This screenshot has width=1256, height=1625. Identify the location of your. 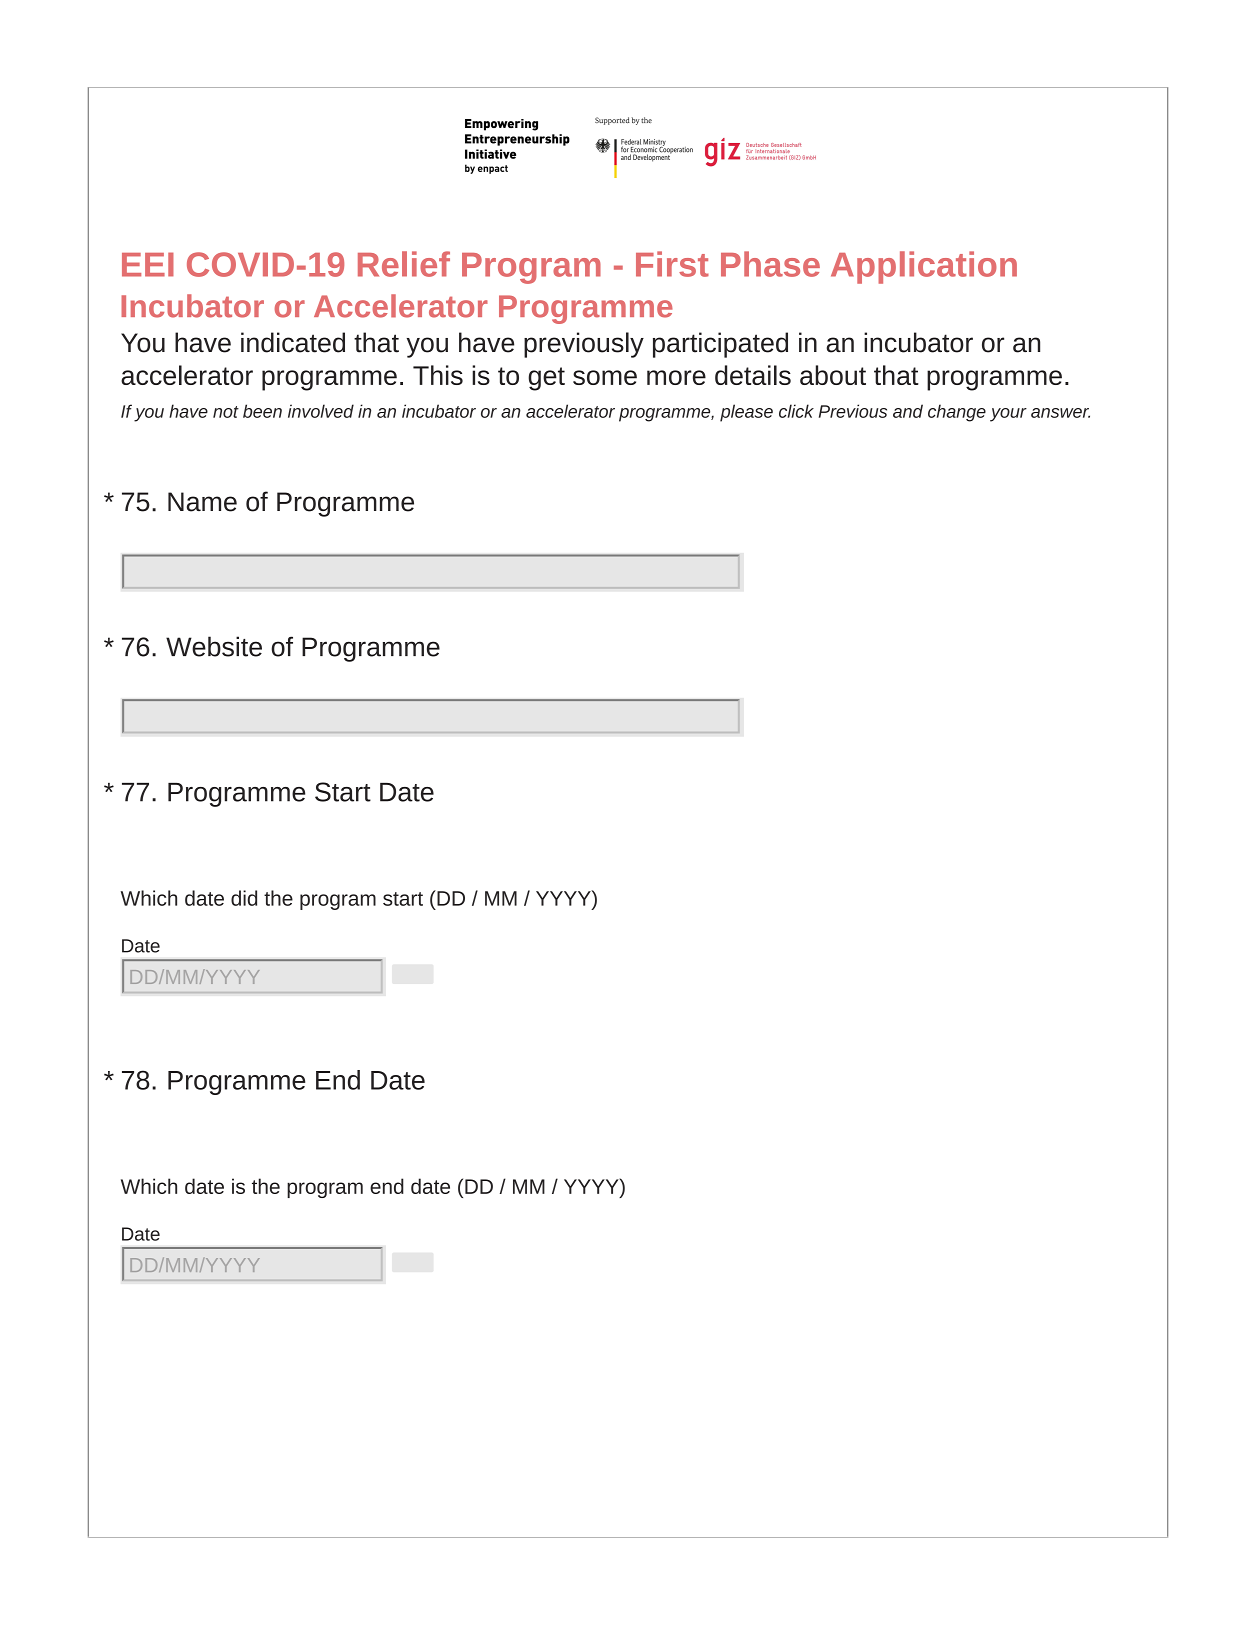
(1008, 415).
